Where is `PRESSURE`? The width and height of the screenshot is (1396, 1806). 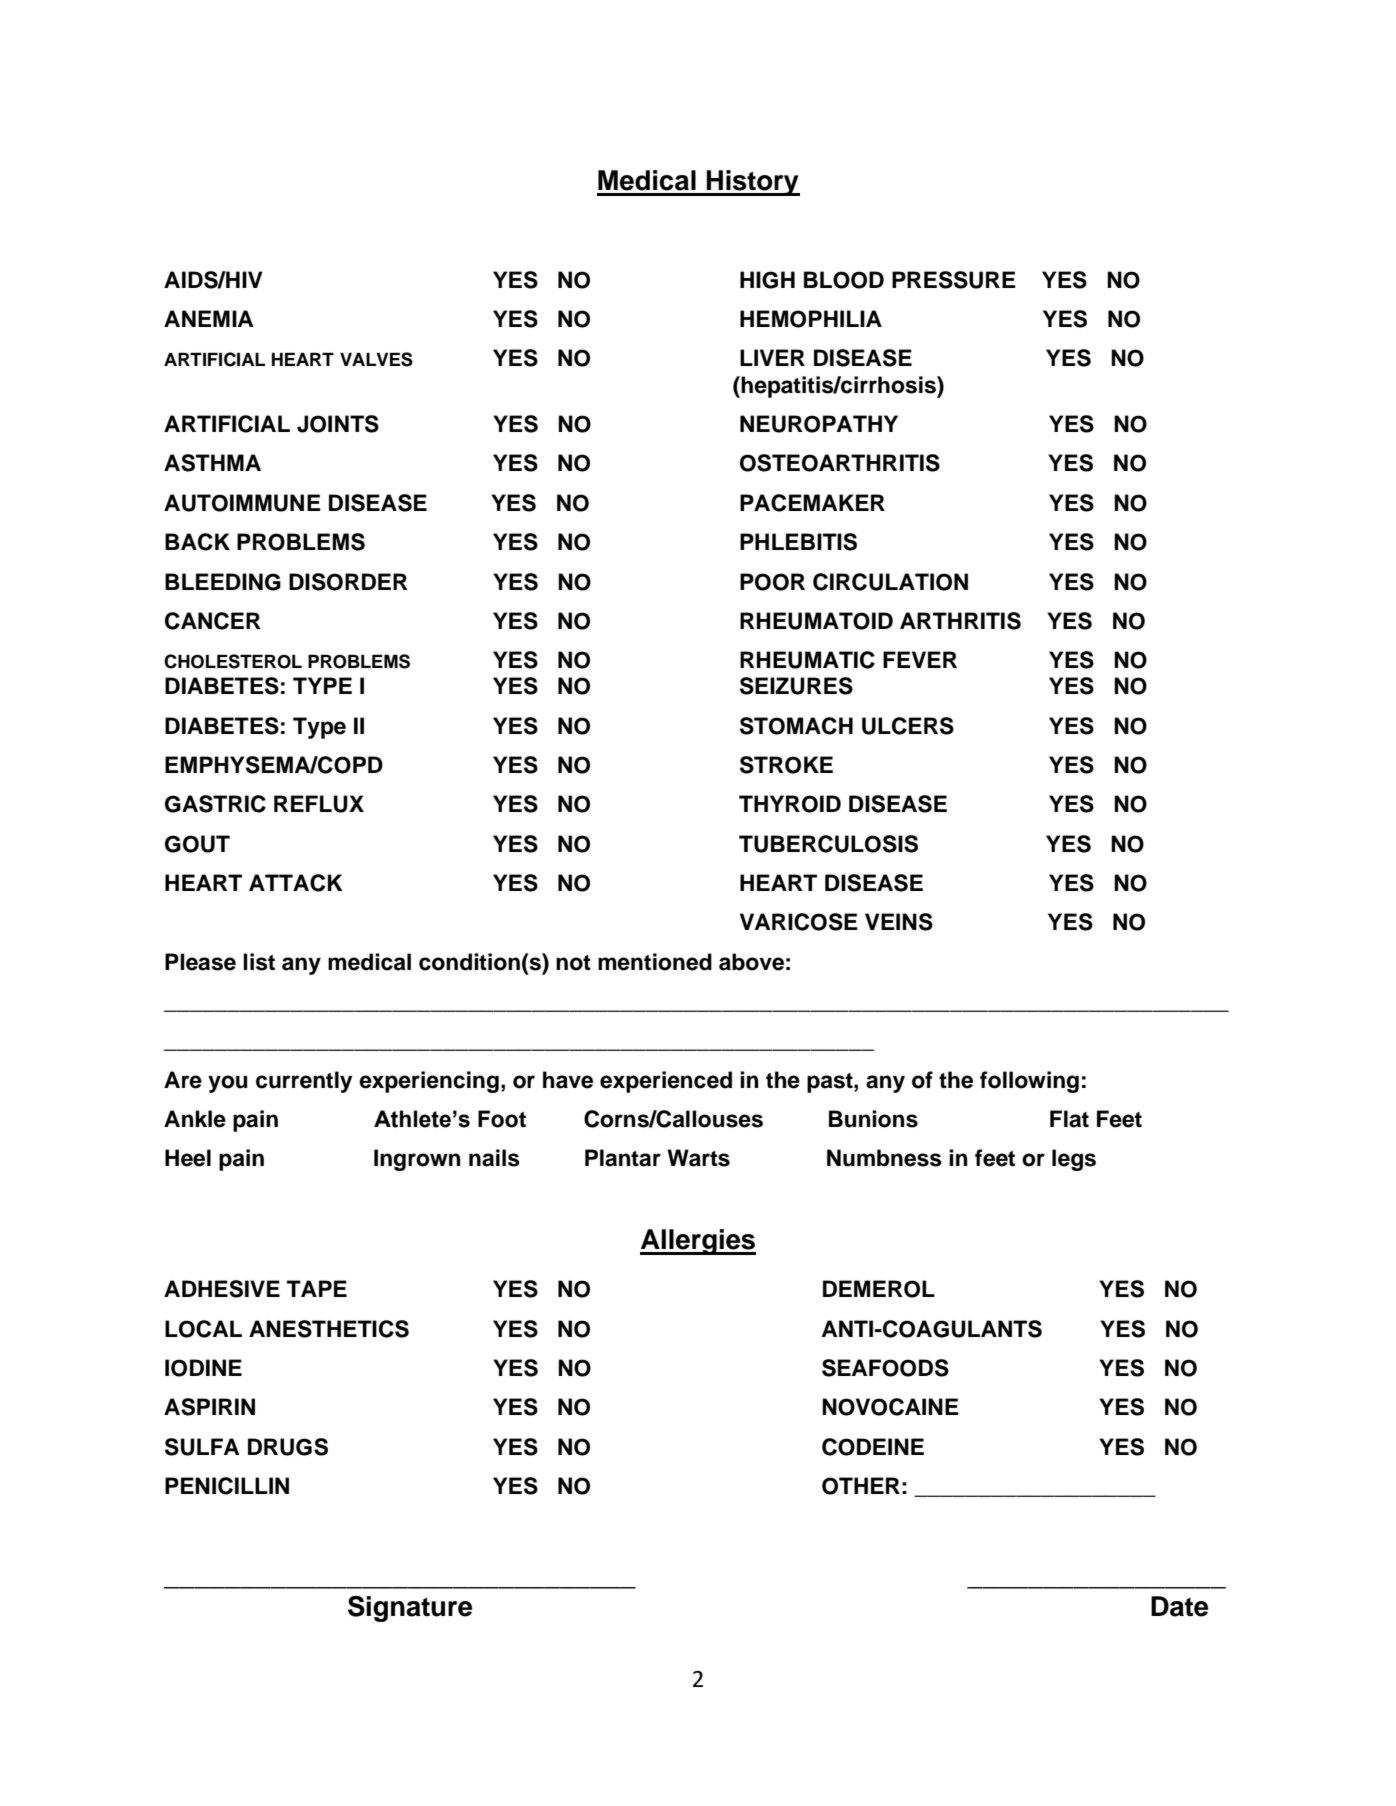 PRESSURE is located at coordinates (954, 280).
